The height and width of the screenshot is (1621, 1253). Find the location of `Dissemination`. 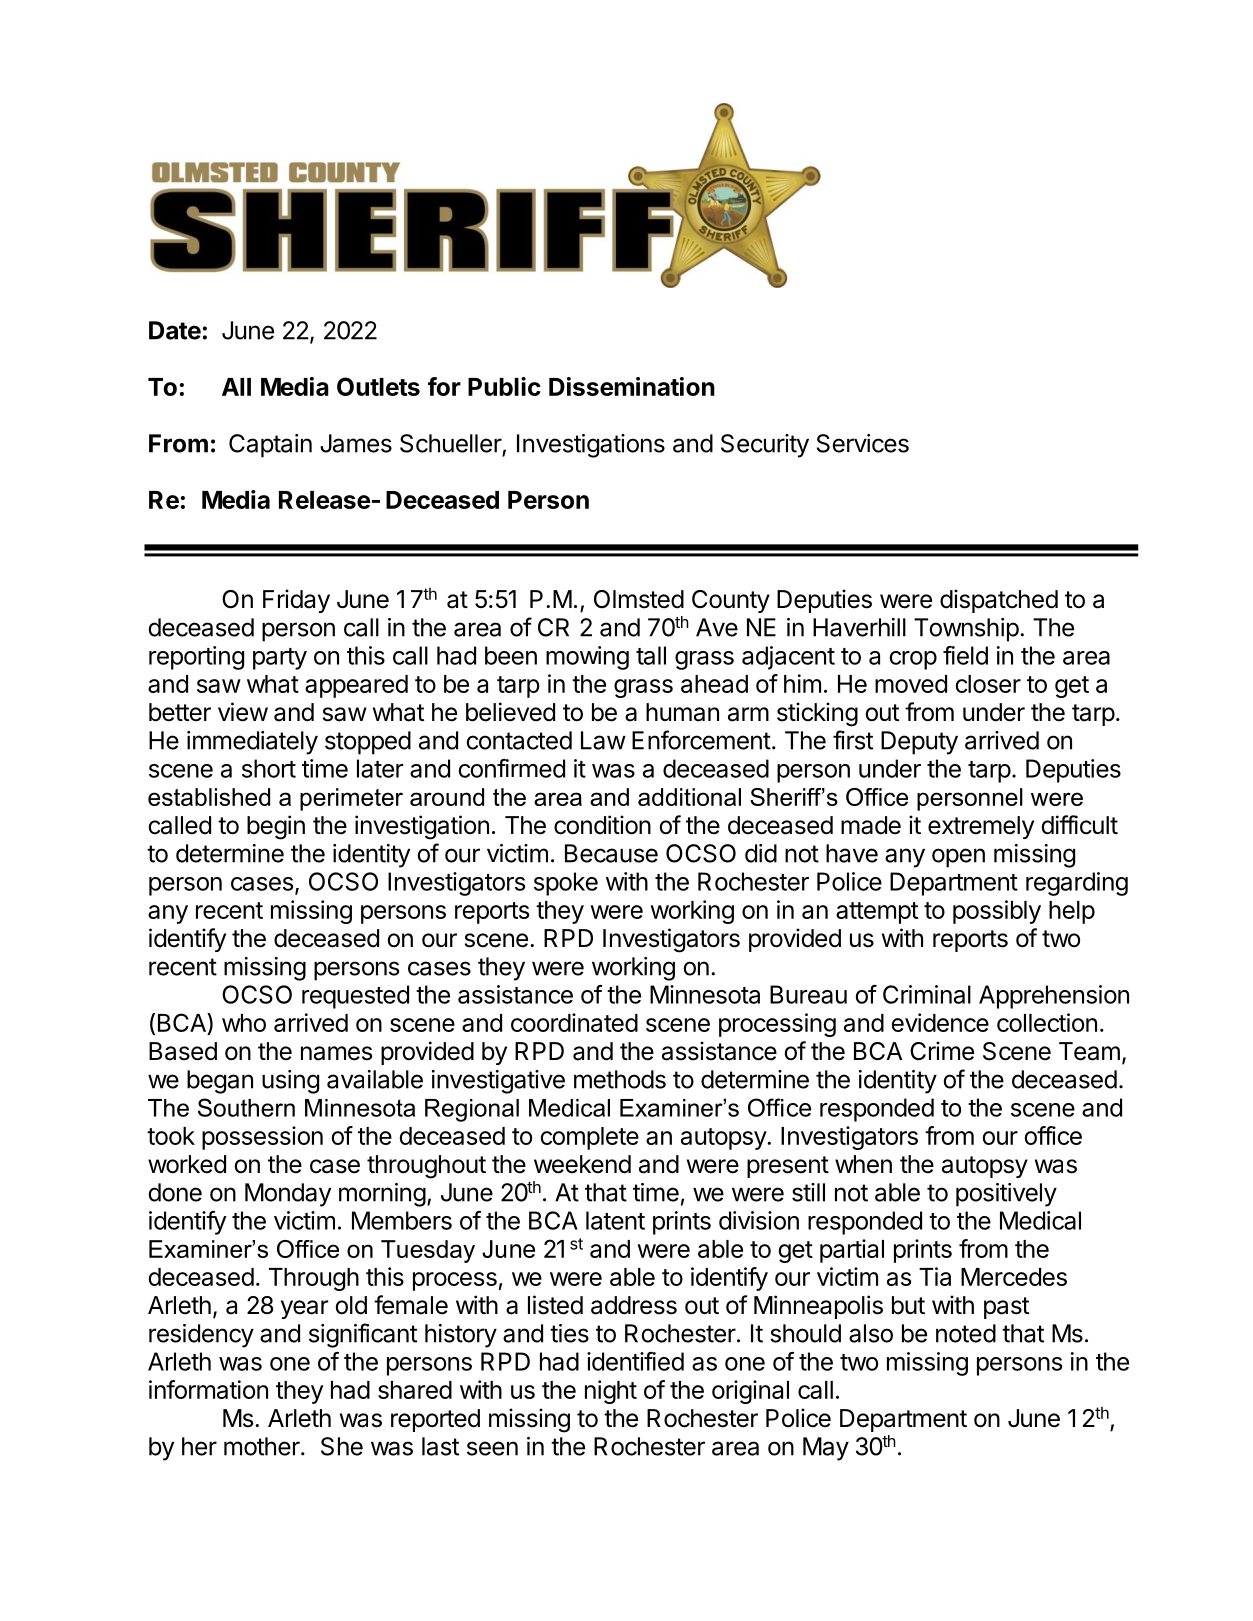

Dissemination is located at coordinates (632, 386).
